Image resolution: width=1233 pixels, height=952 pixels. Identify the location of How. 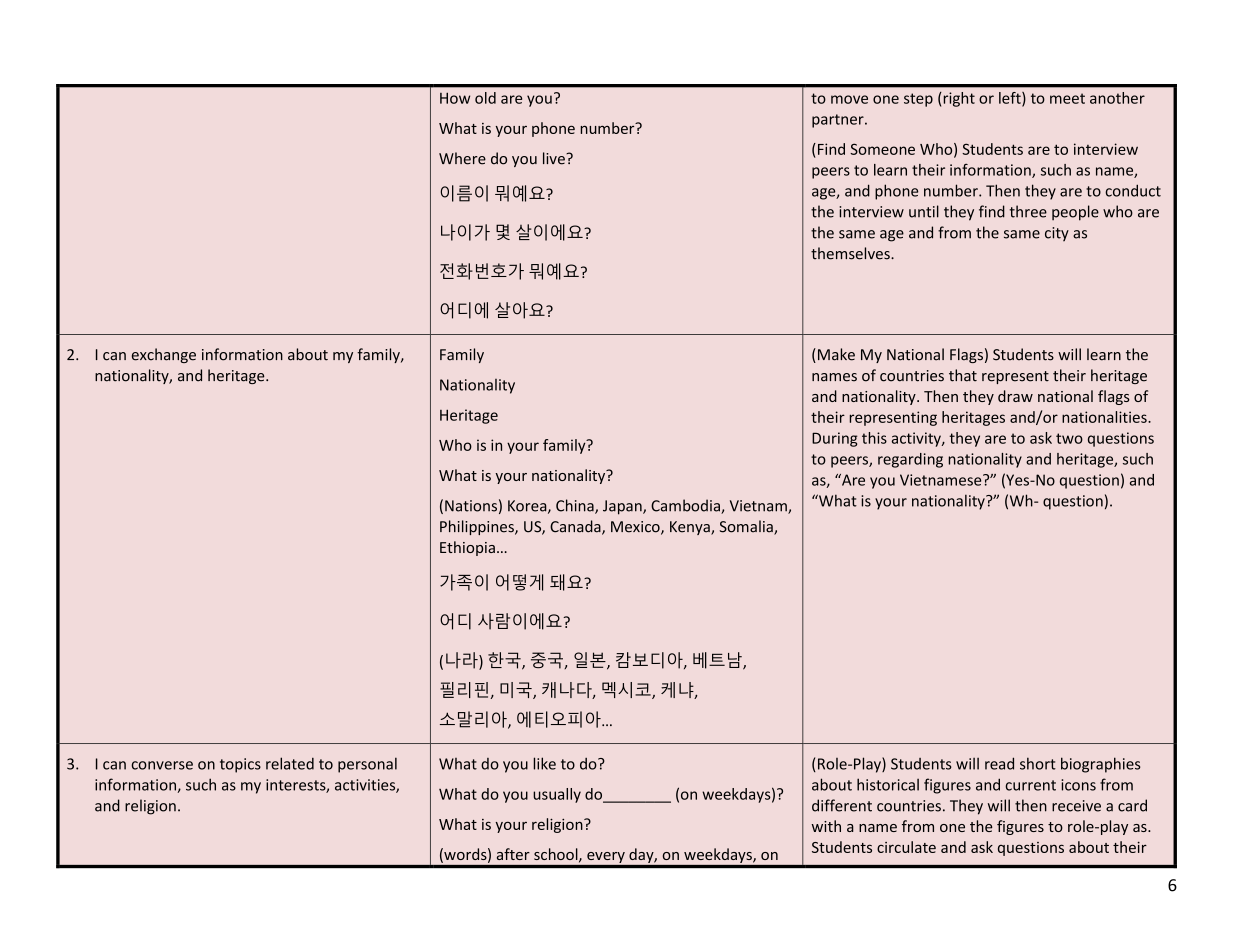
(455, 98).
